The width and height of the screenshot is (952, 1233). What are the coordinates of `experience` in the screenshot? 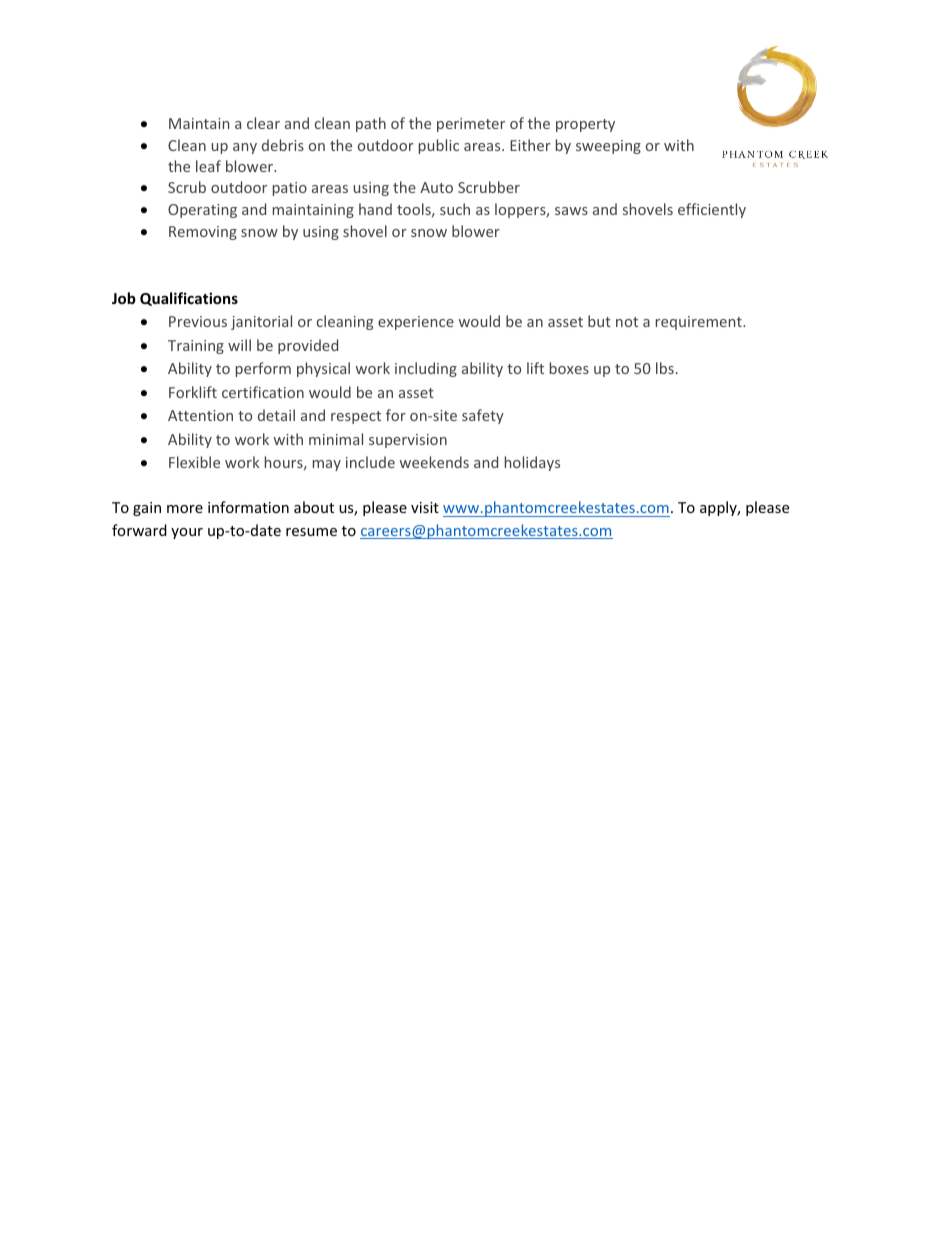 It's located at (416, 323).
